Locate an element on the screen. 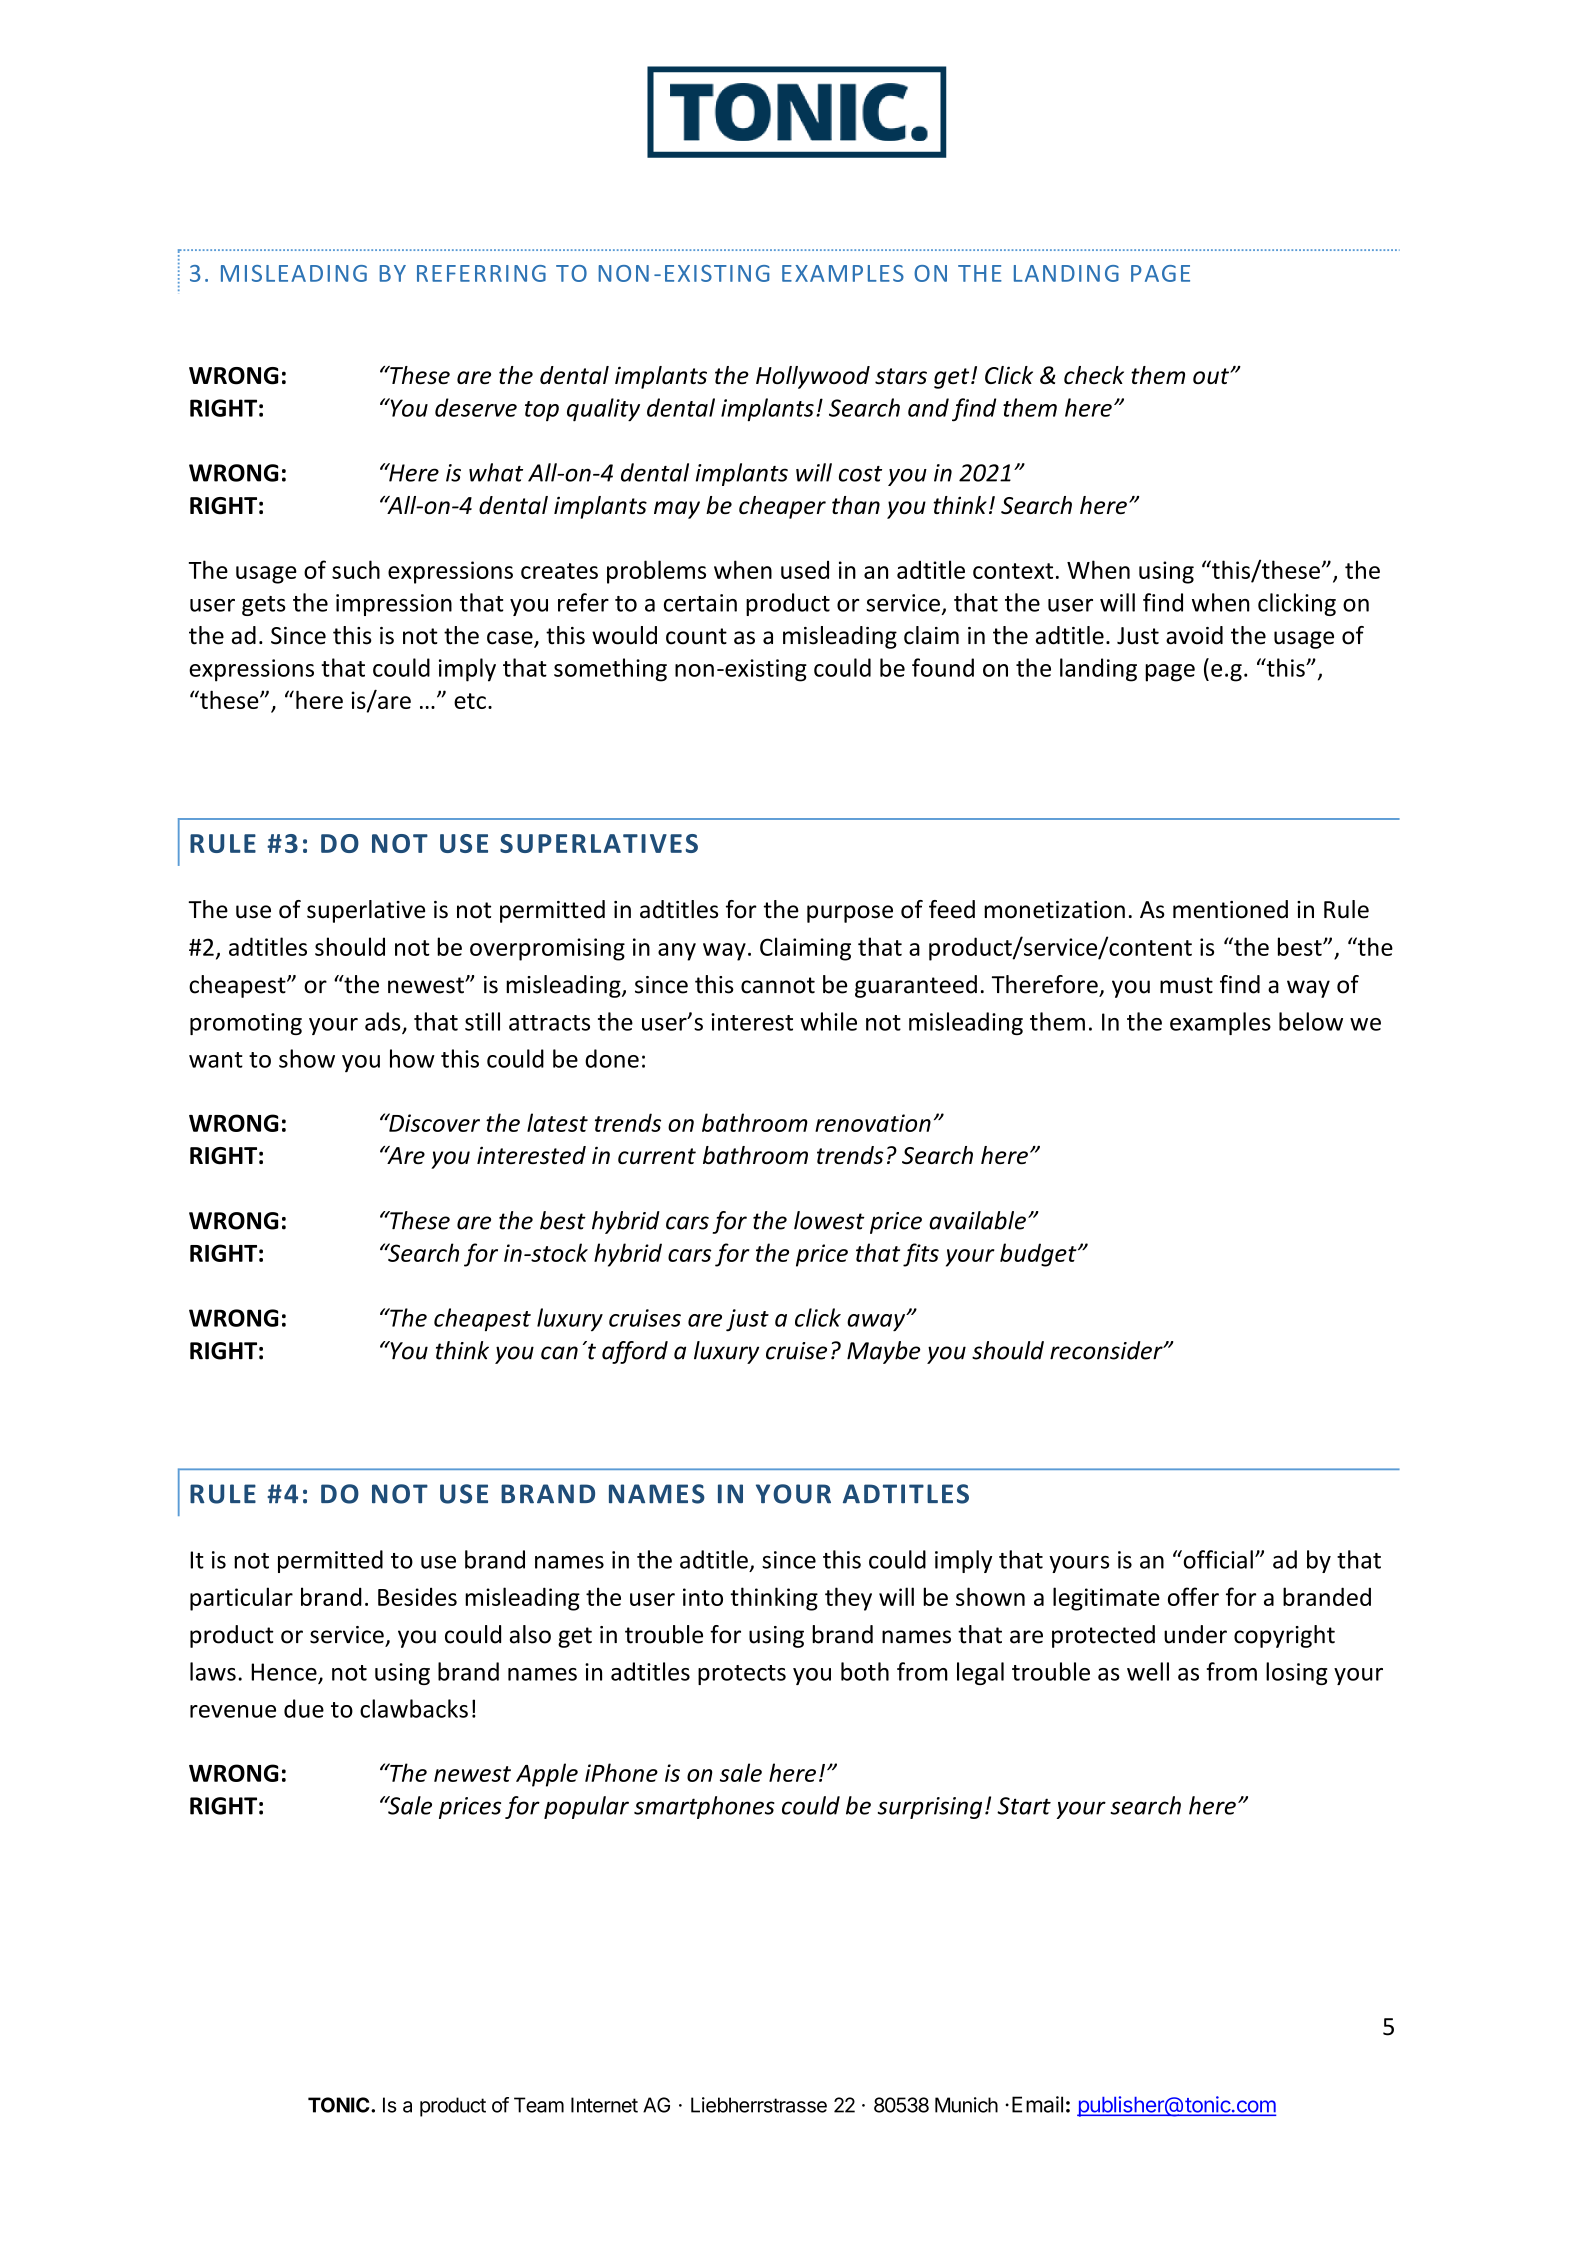  into is located at coordinates (703, 1597).
